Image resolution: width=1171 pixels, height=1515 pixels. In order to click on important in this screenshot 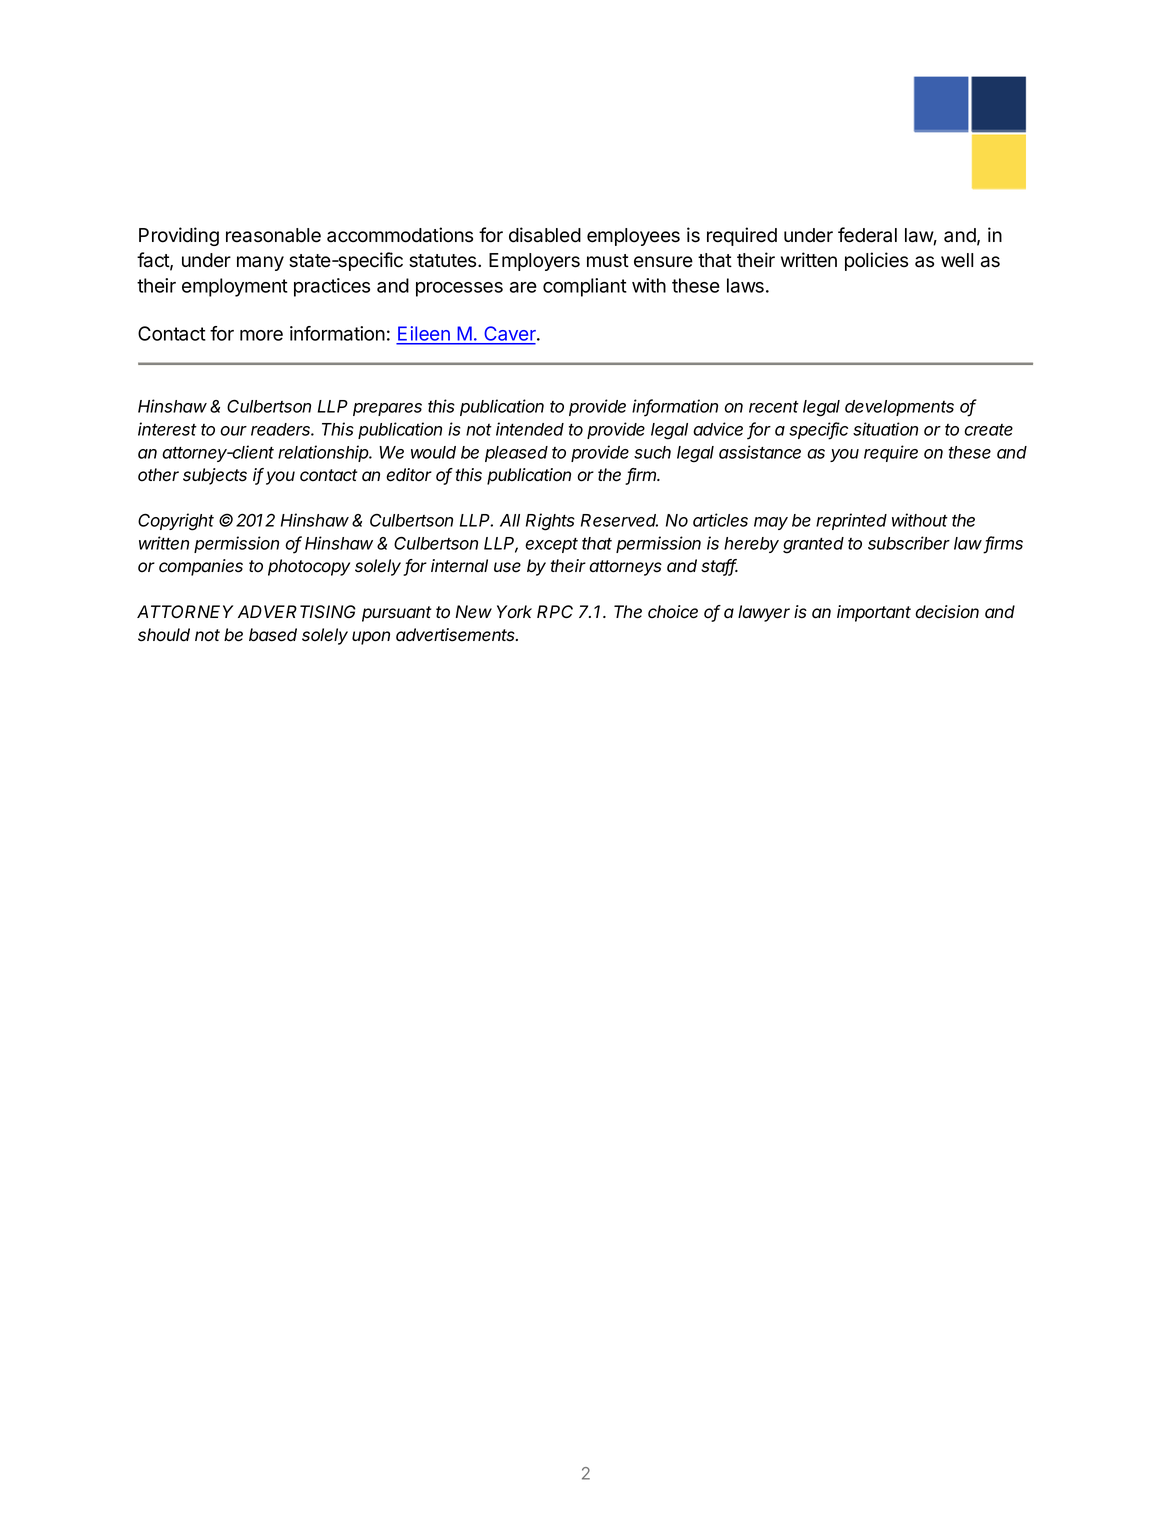, I will do `click(874, 613)`.
